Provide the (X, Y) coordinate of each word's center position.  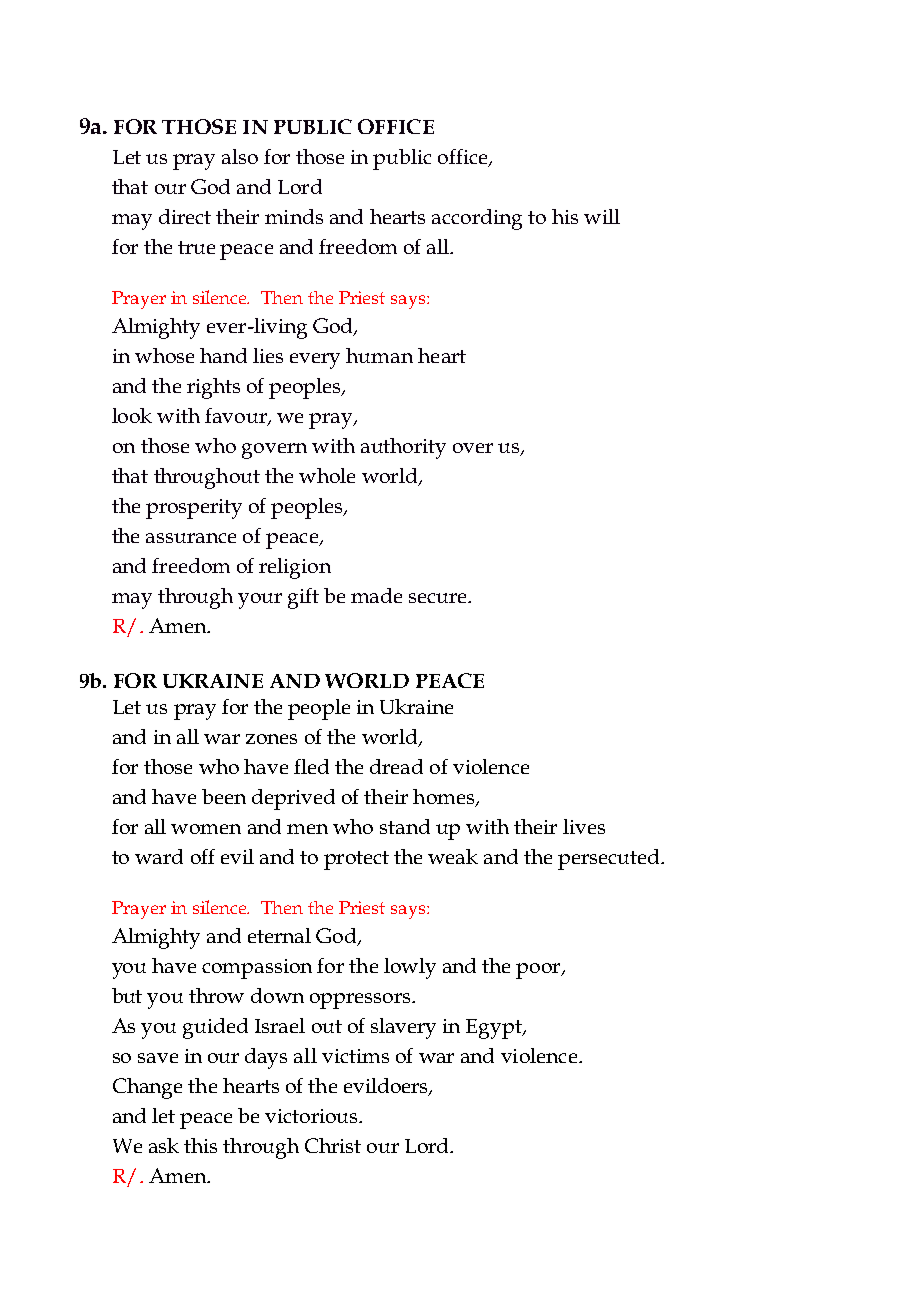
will (602, 216)
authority (403, 448)
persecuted (610, 859)
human (379, 355)
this (200, 1145)
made (376, 595)
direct (185, 216)
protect (356, 860)
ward (159, 856)
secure (439, 598)
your (260, 601)
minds (294, 216)
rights (213, 388)
